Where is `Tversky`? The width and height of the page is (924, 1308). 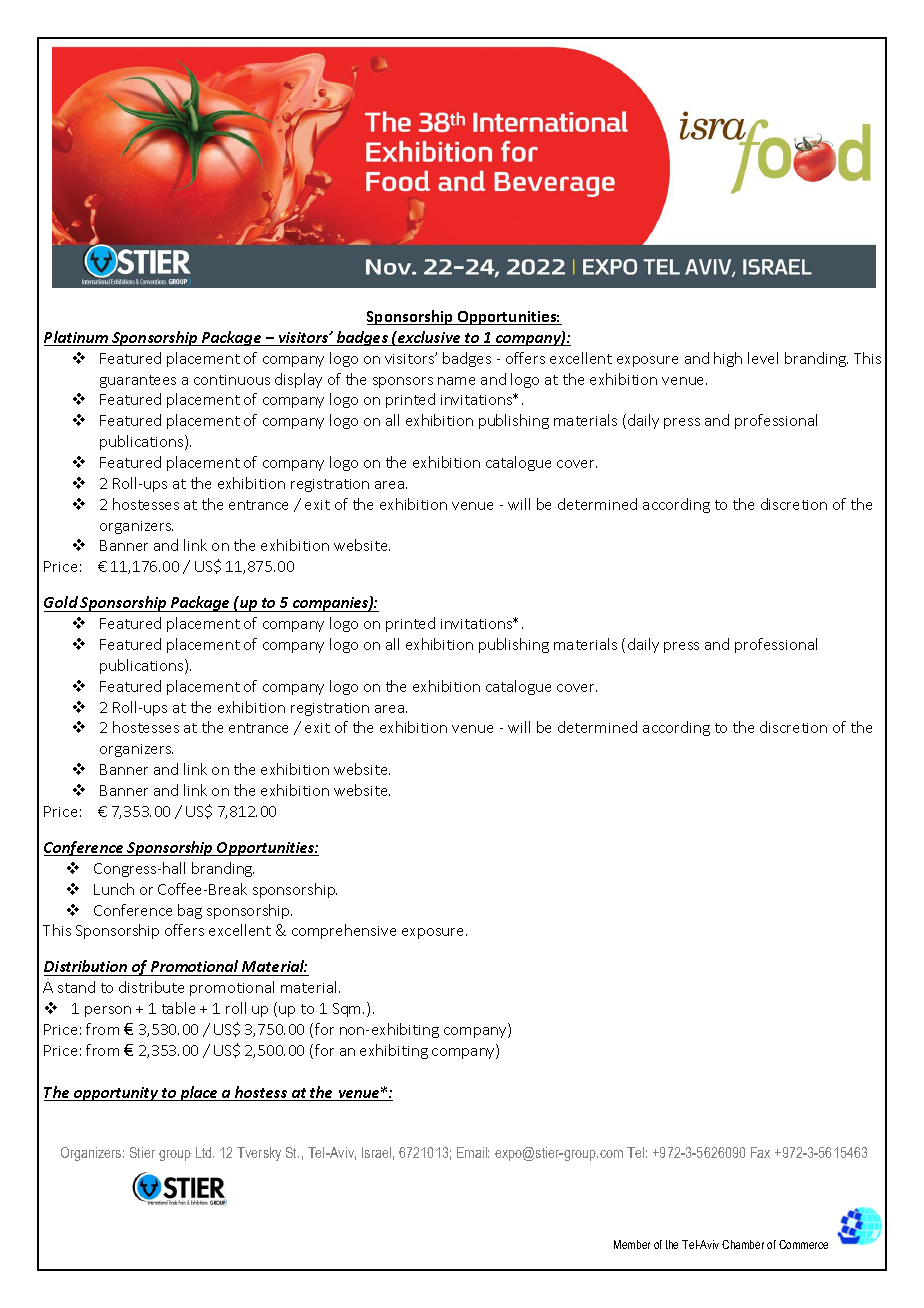 Tversky is located at coordinates (259, 1154).
